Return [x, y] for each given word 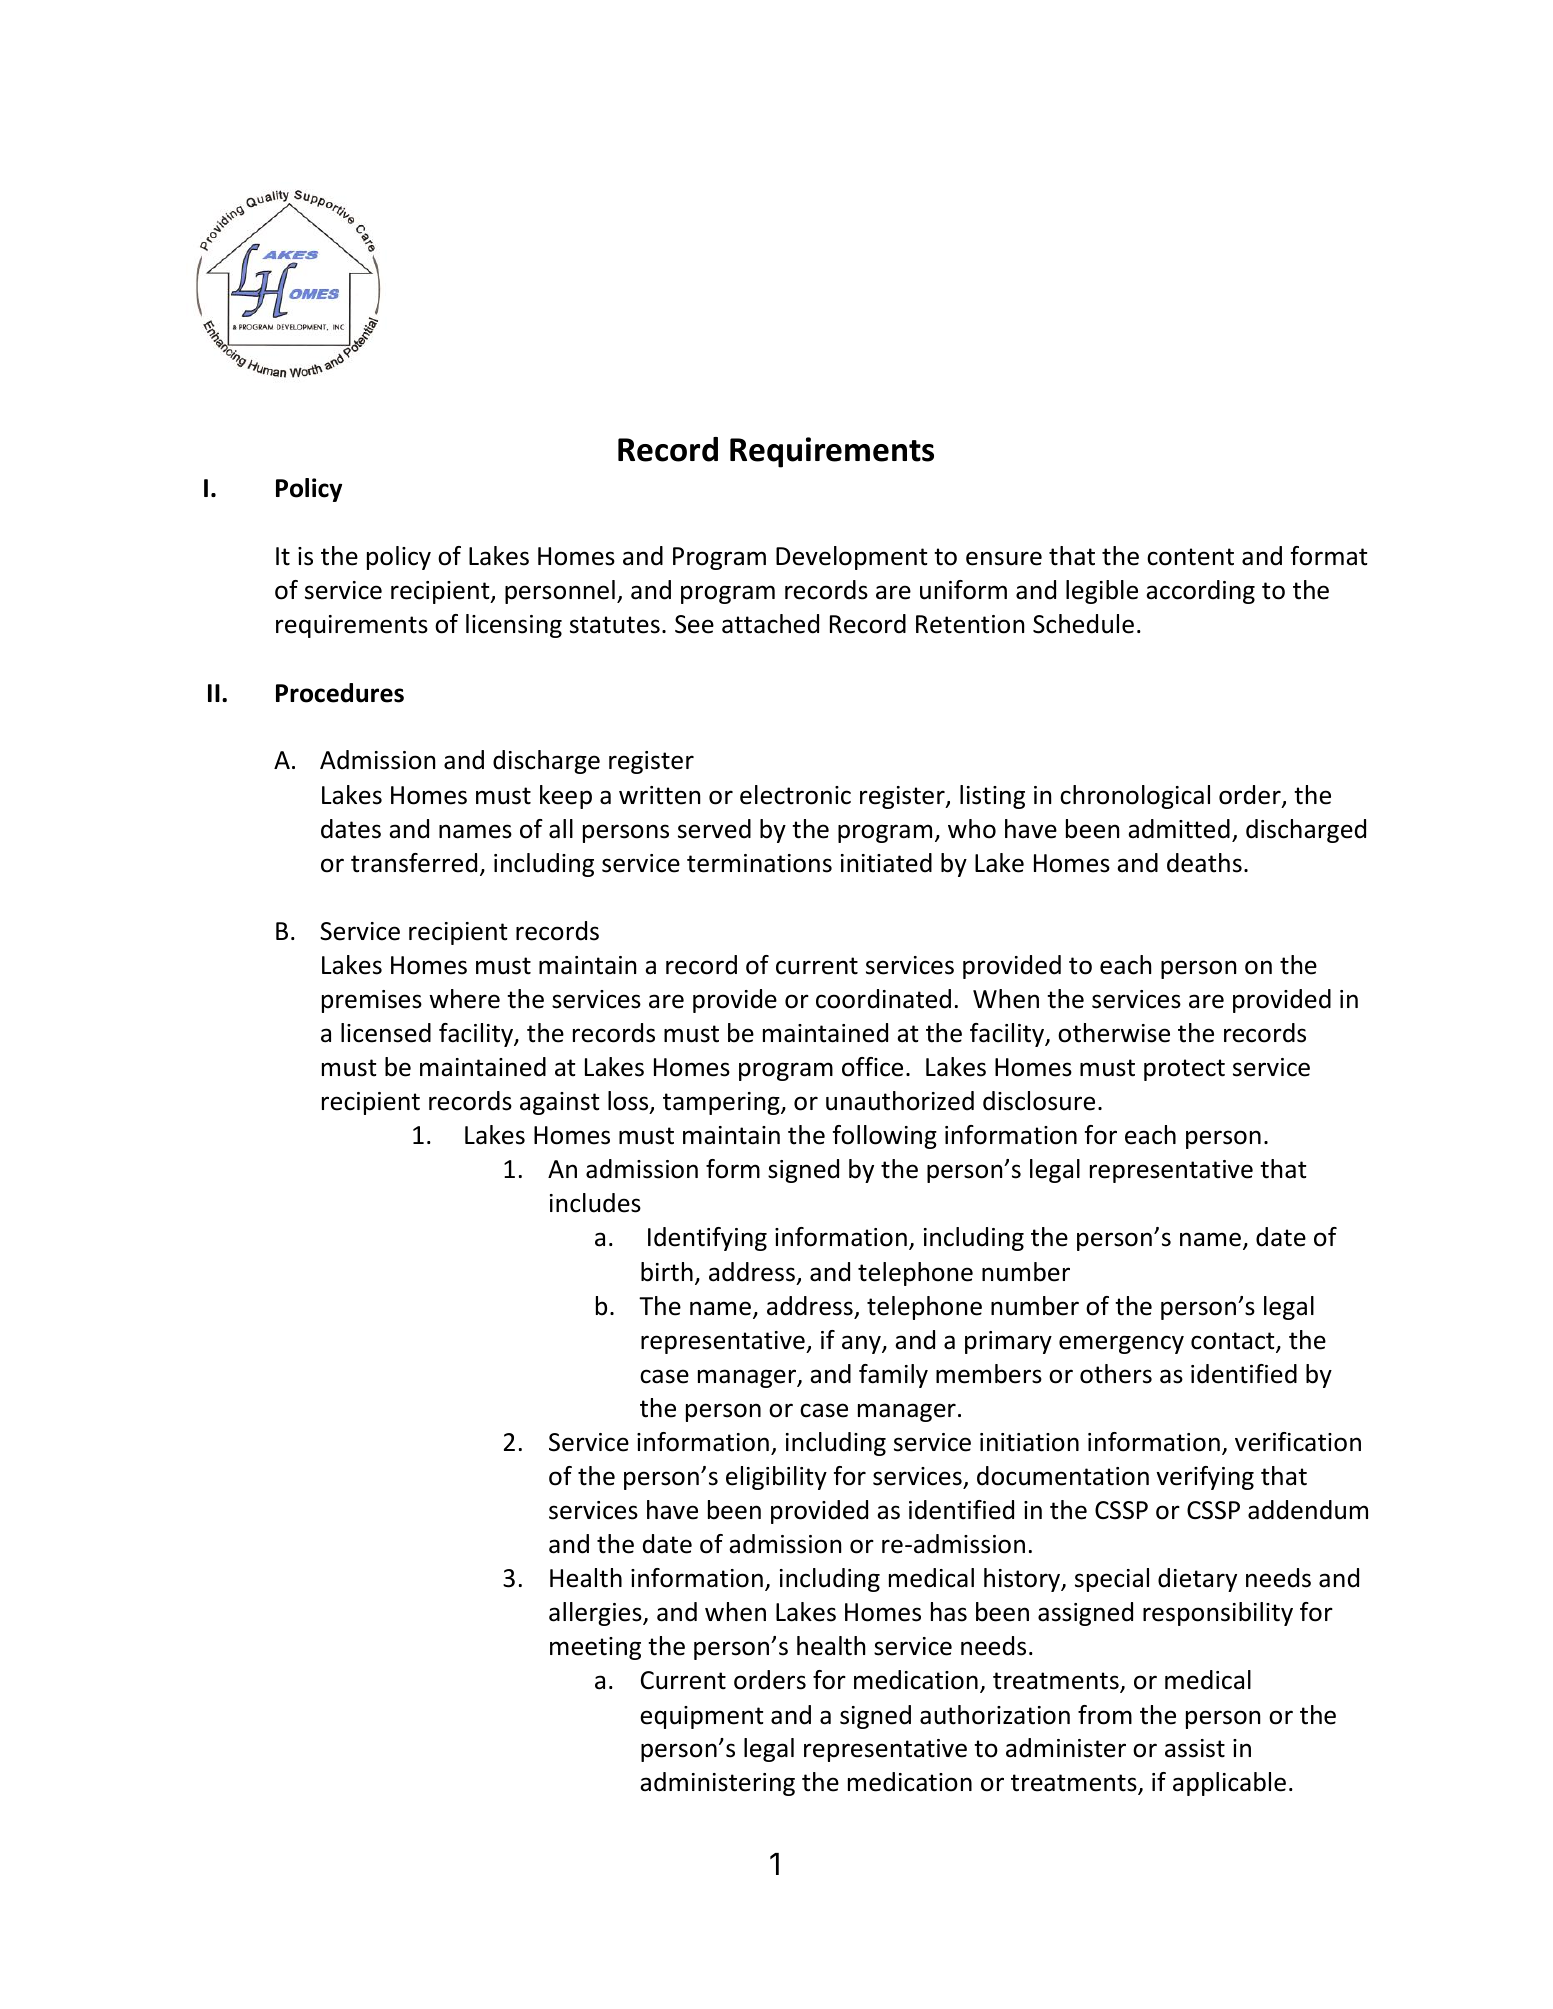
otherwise [1114, 1033]
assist [1195, 1748]
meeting [595, 1648]
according [1200, 592]
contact [1234, 1342]
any [862, 1344]
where [464, 999]
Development [852, 558]
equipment [702, 1717]
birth [667, 1272]
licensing [514, 626]
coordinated [883, 999]
